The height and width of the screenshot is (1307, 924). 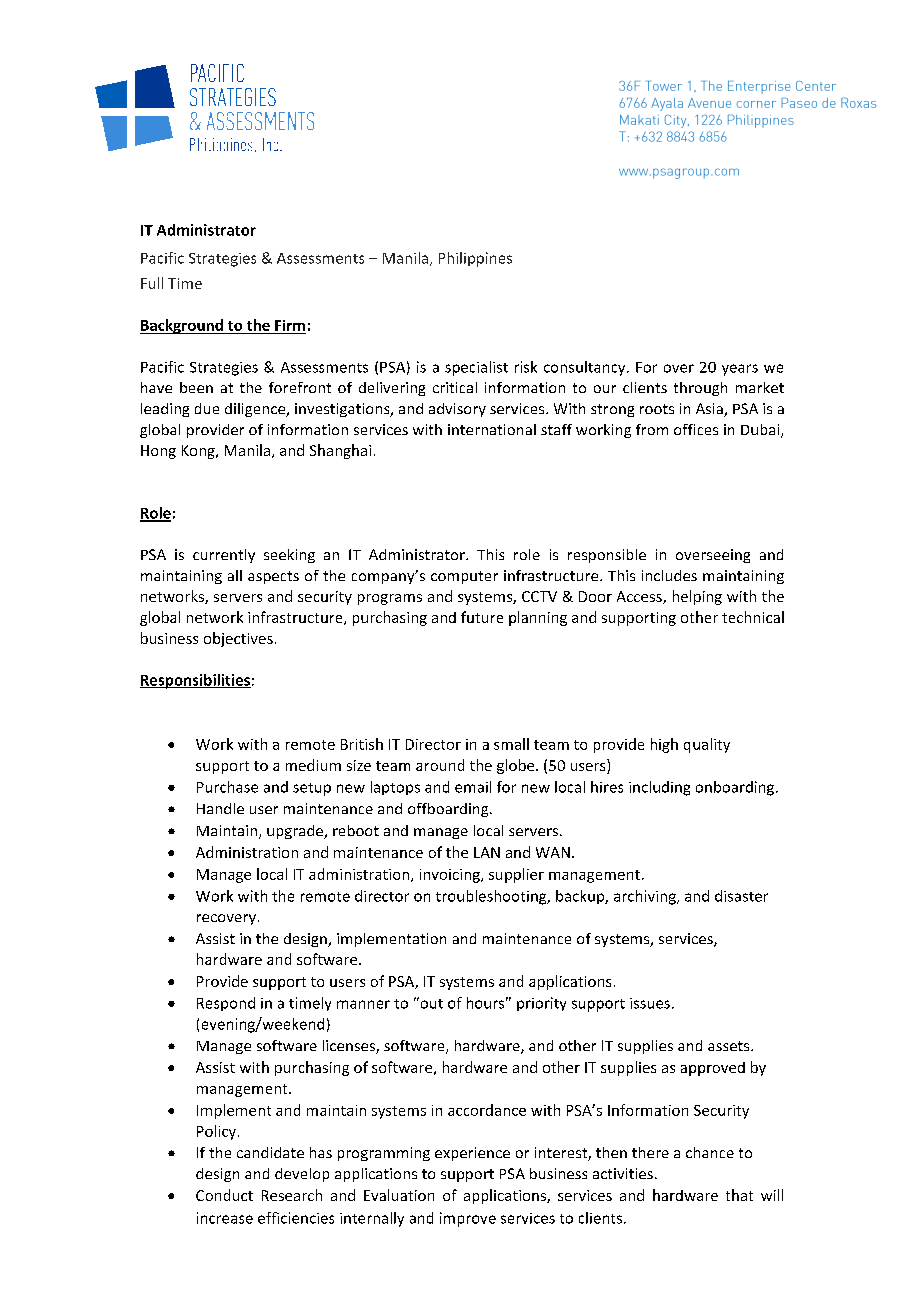 What do you see at coordinates (224, 1195) in the screenshot?
I see `Conduct` at bounding box center [224, 1195].
